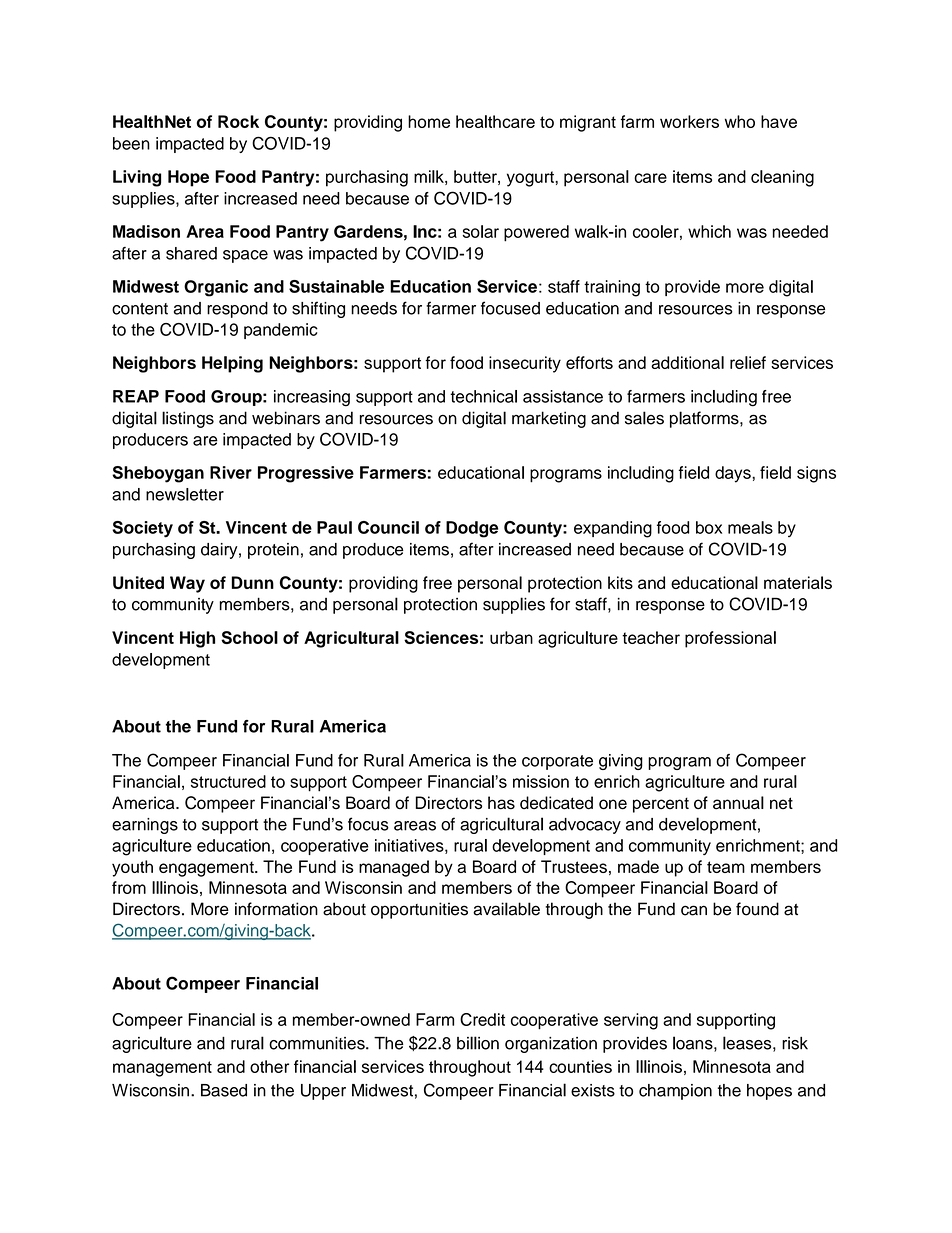 This screenshot has width=952, height=1233. What do you see at coordinates (740, 121) in the screenshot?
I see `who` at bounding box center [740, 121].
